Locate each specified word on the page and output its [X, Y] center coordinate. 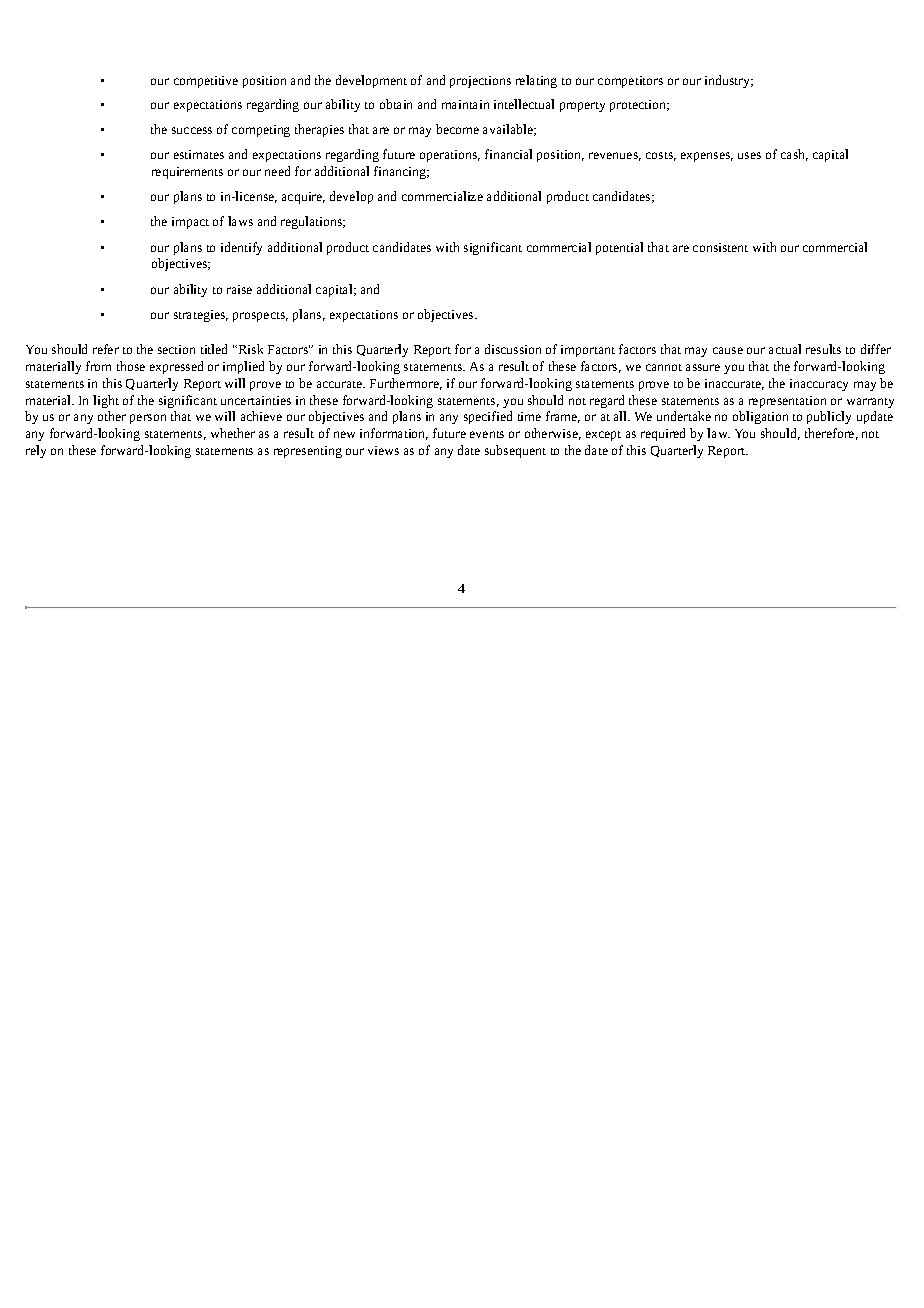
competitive [206, 82]
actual [785, 349]
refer [106, 349]
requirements [187, 173]
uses [749, 155]
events [487, 434]
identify [241, 248]
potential [619, 248]
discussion [513, 349]
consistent [720, 247]
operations [450, 156]
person [148, 419]
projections [480, 82]
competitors [630, 82]
